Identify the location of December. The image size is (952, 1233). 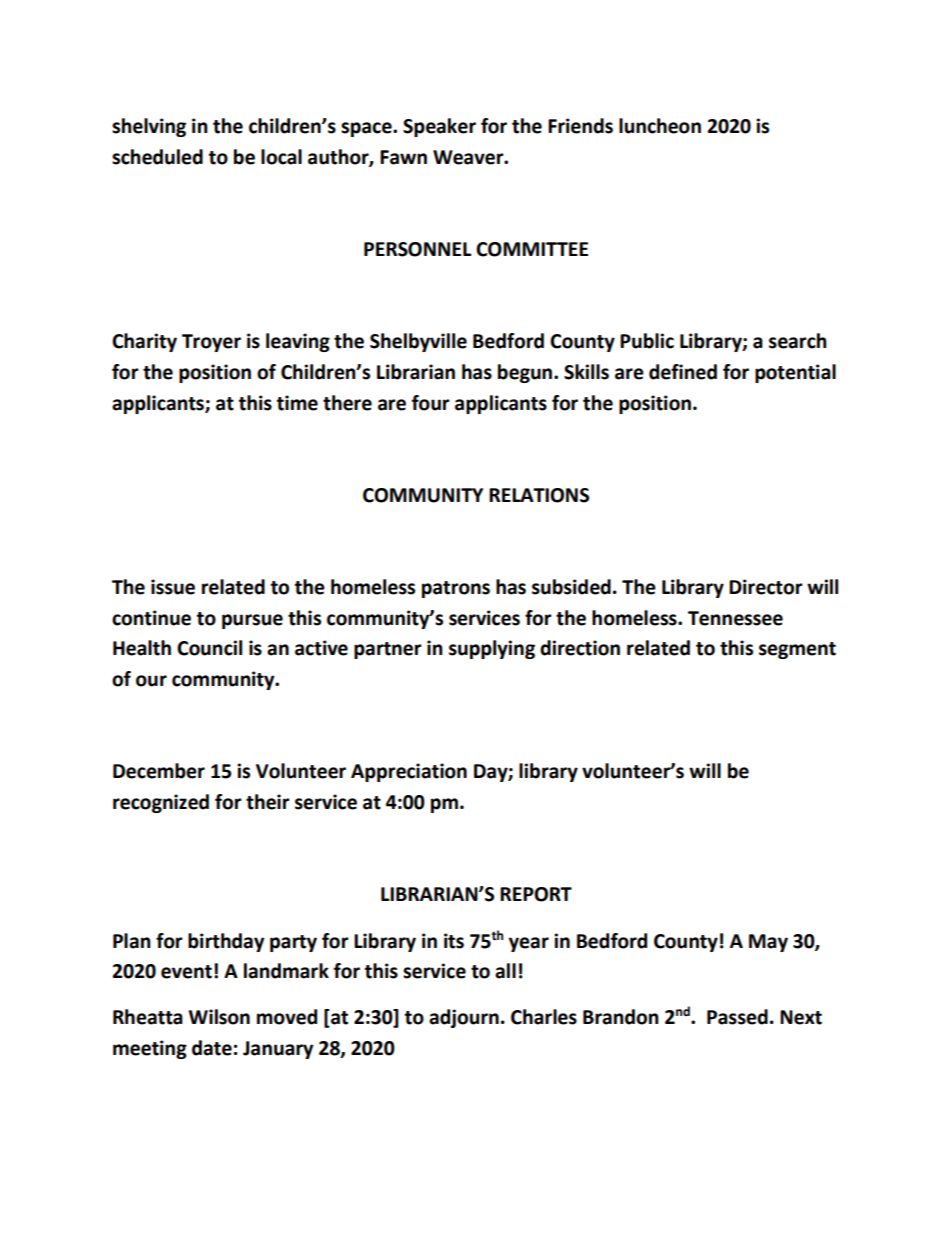
(159, 771).
